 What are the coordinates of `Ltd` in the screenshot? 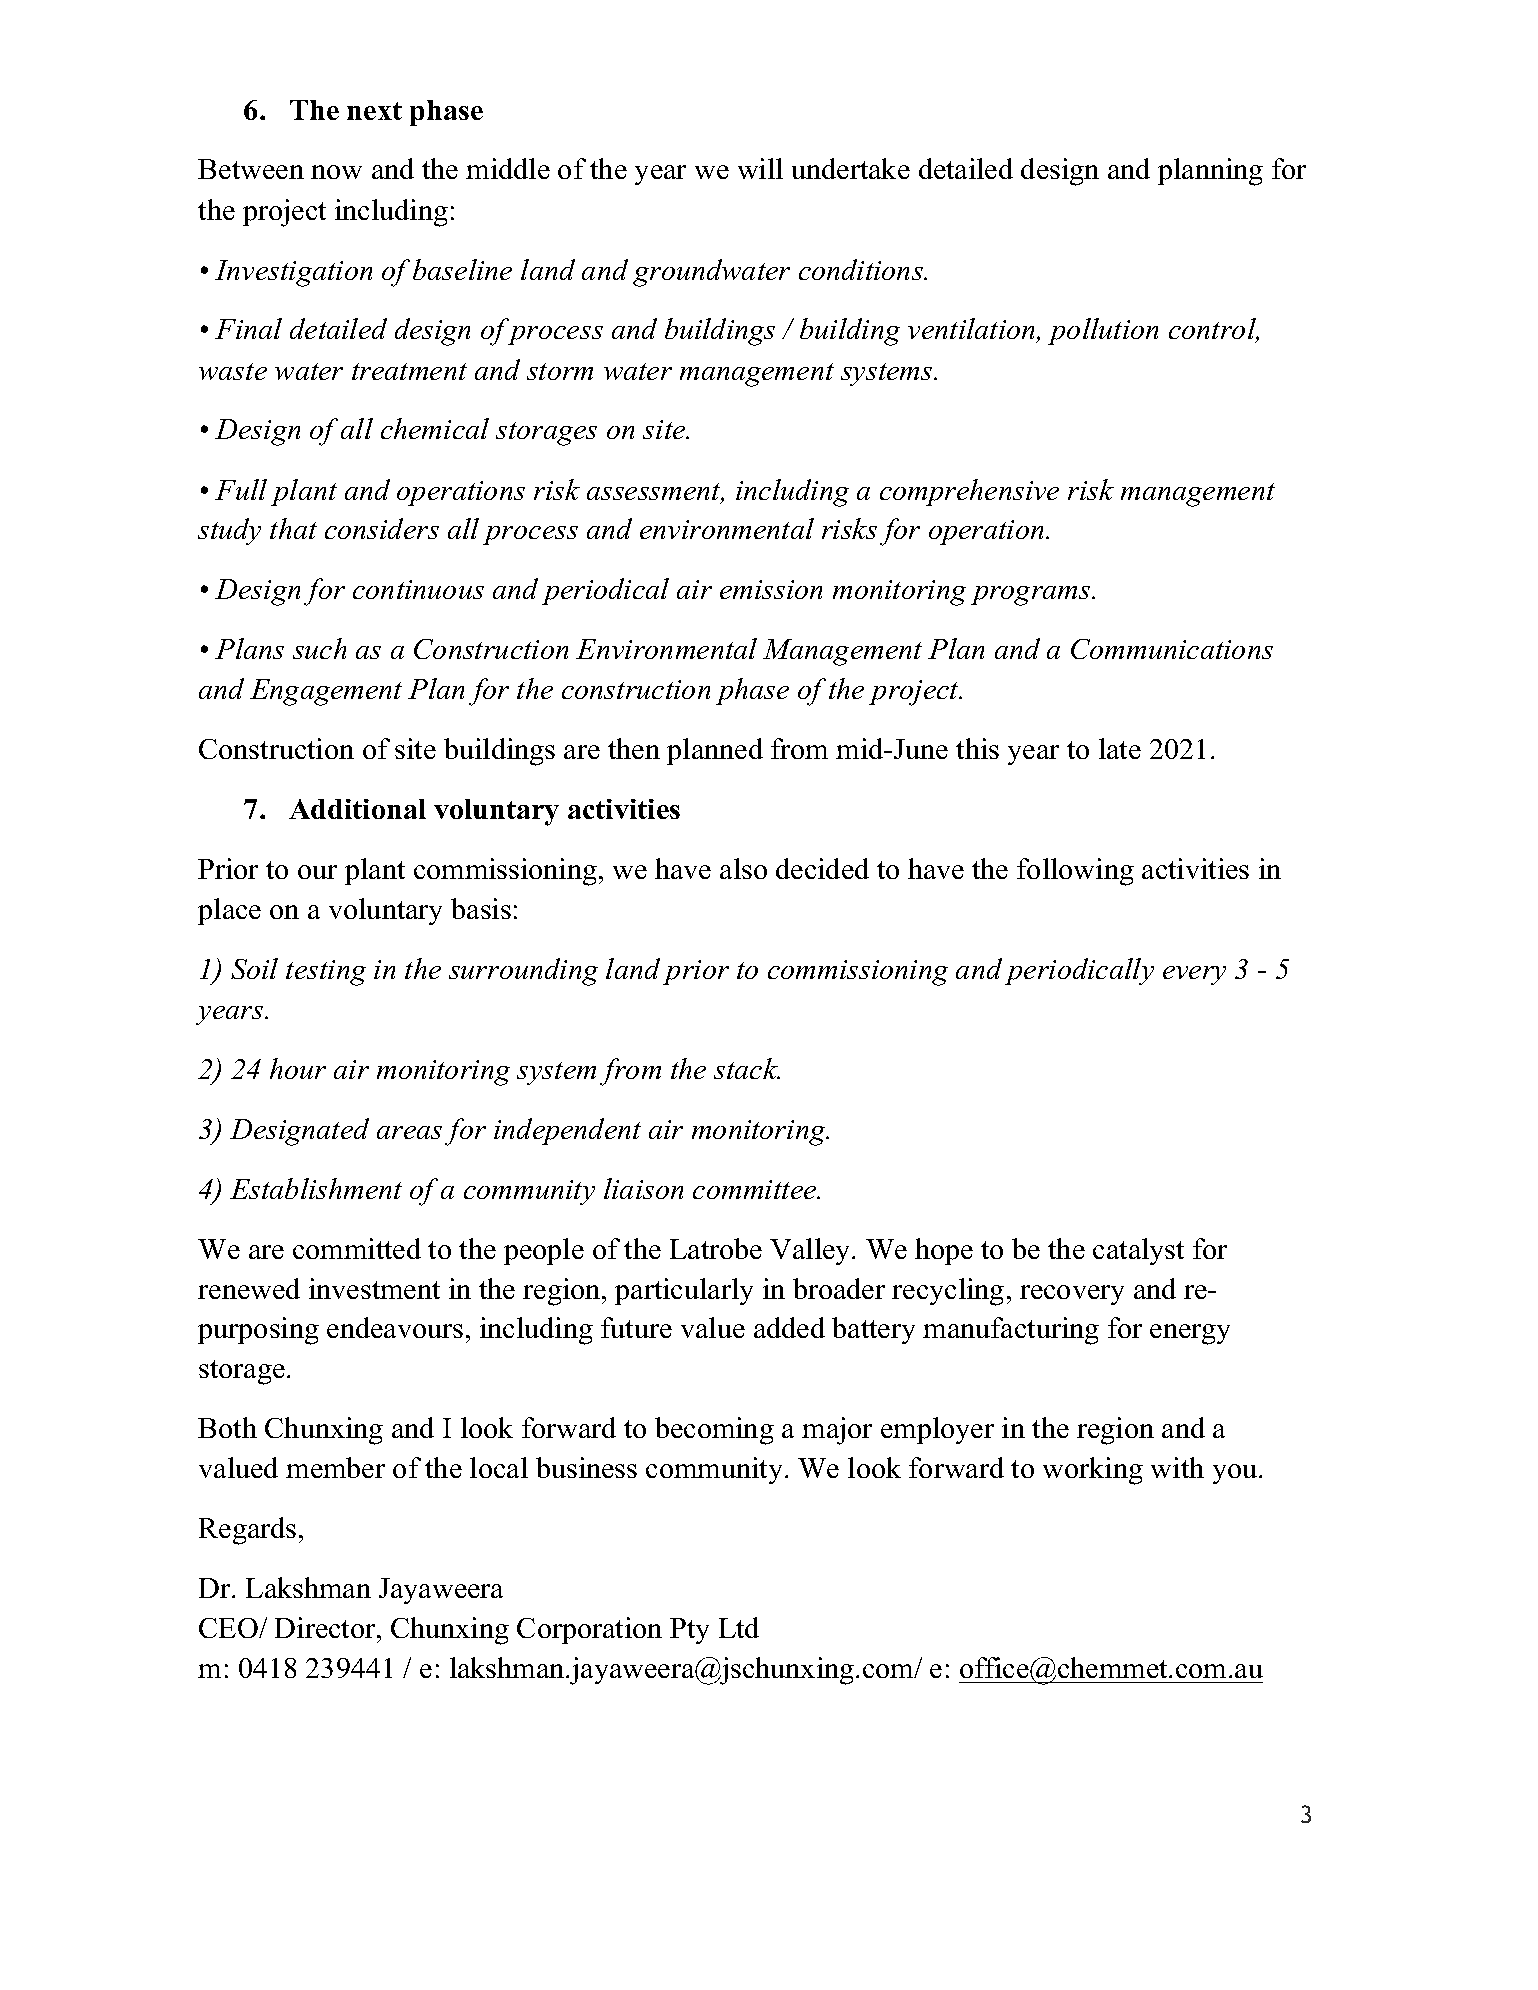 It's located at (739, 1627).
